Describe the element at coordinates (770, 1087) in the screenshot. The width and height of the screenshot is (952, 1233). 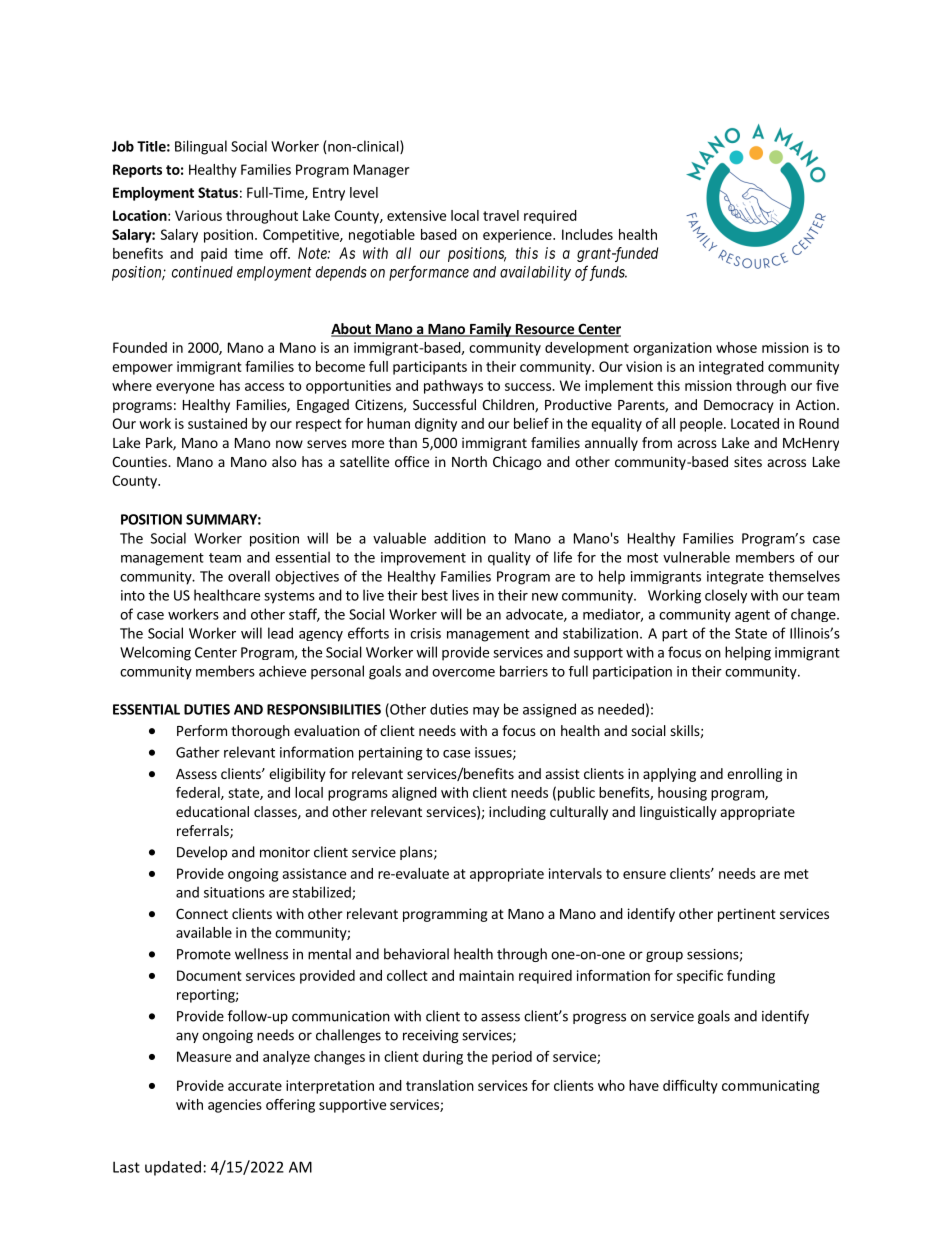
I see `communicating` at that location.
